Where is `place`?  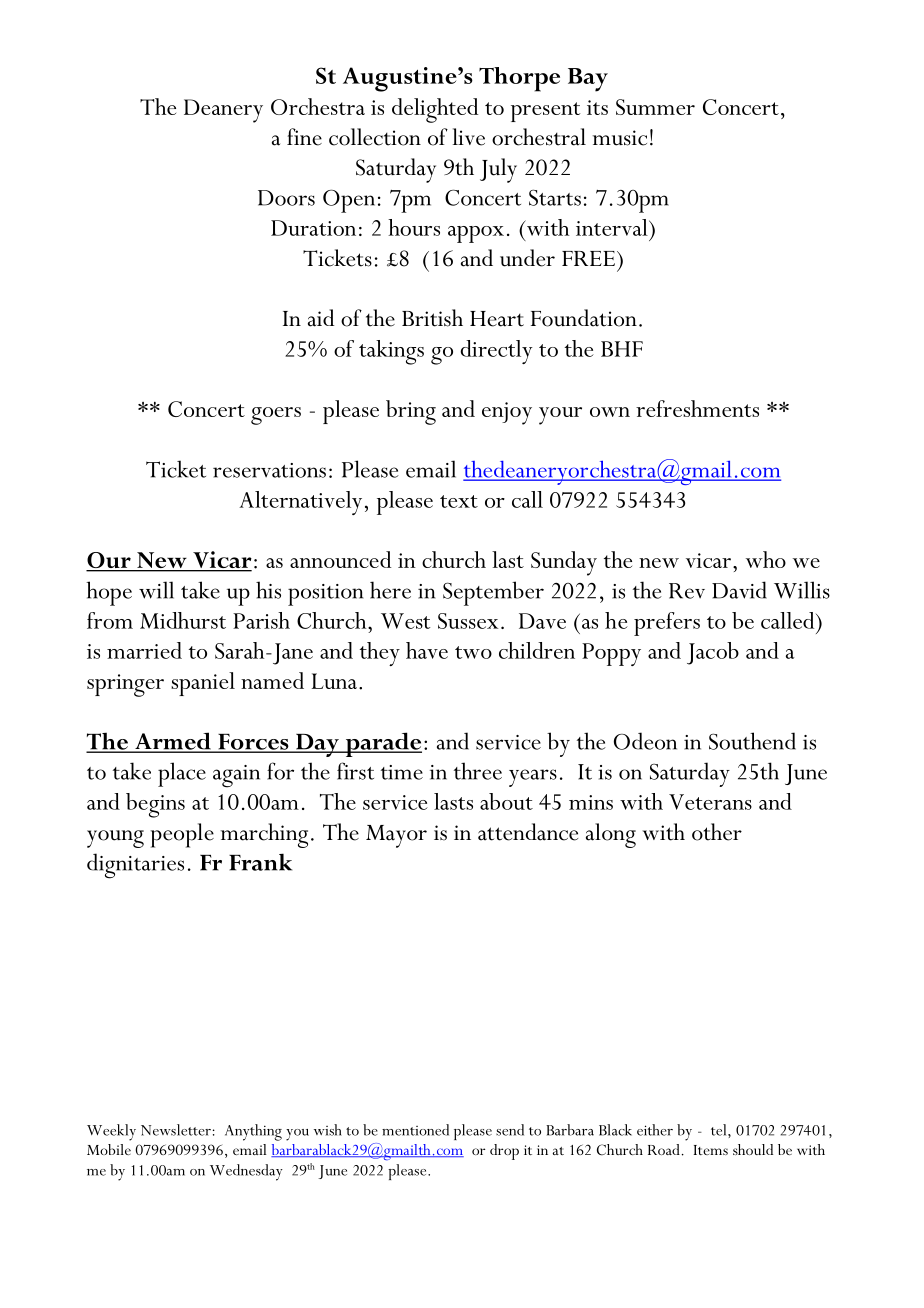
place is located at coordinates (182, 774).
